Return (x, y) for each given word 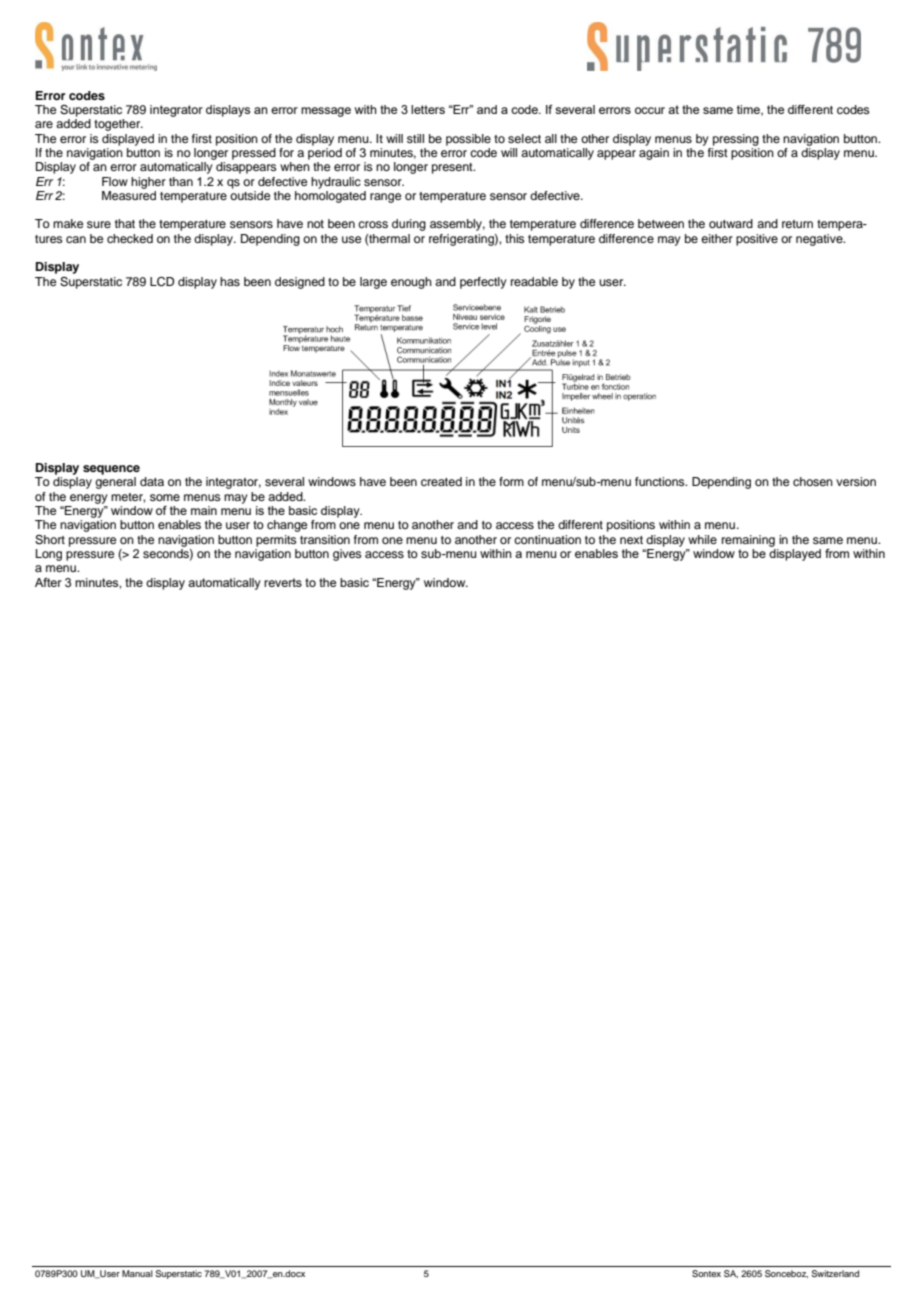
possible (468, 140)
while (702, 539)
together (118, 125)
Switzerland (835, 1273)
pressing (736, 140)
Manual (137, 1273)
